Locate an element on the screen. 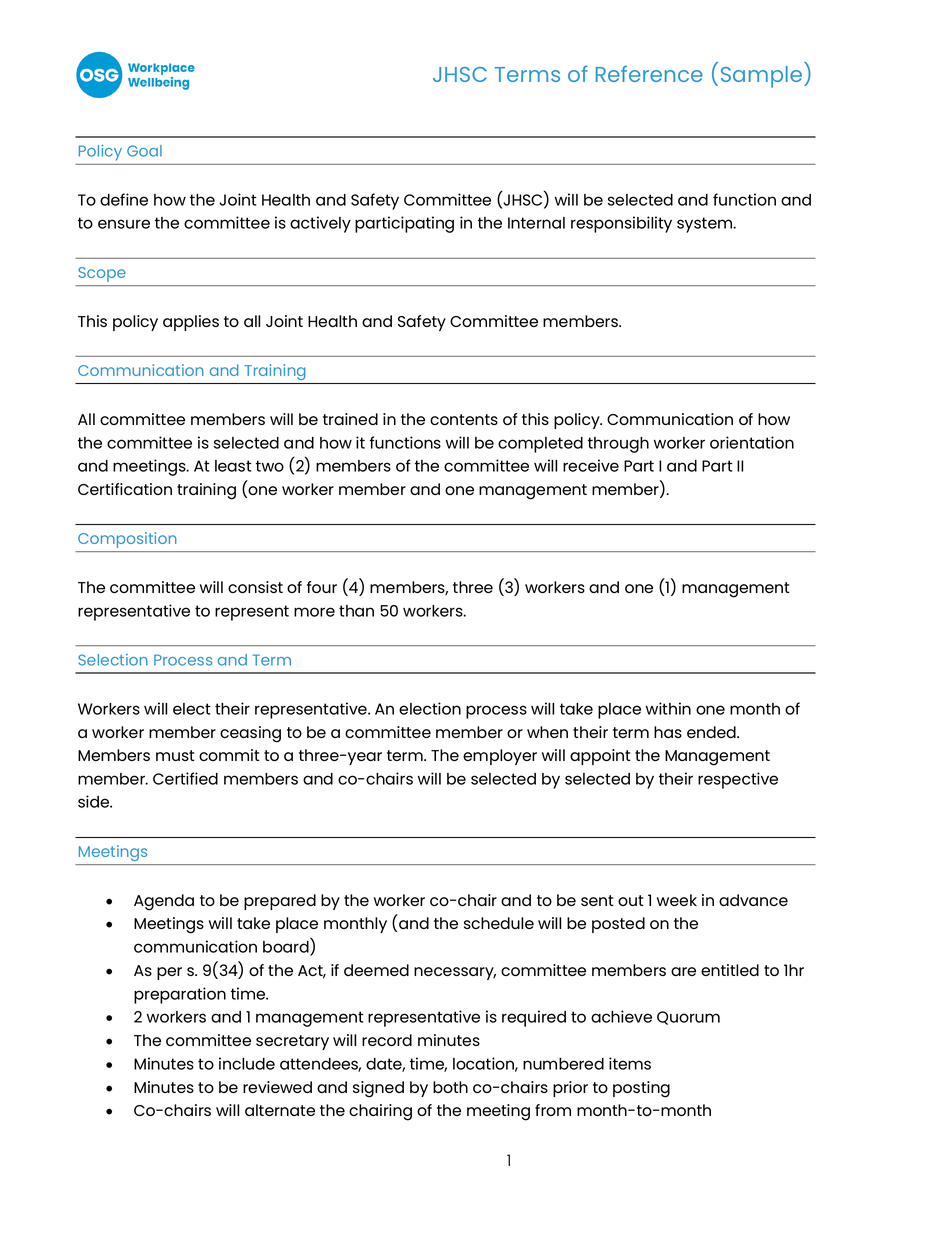 The width and height of the screenshot is (952, 1233). Internal is located at coordinates (536, 223).
